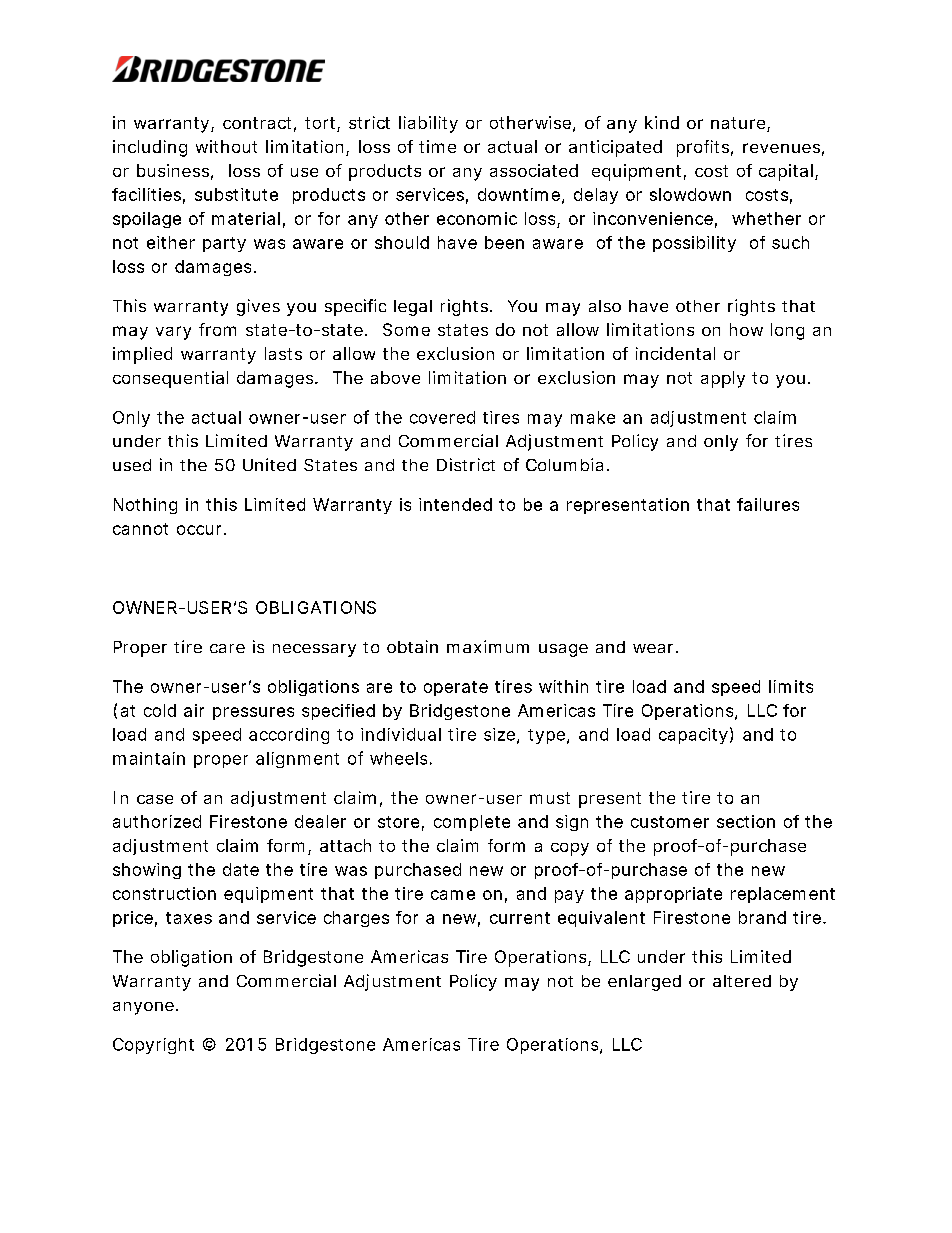 The height and width of the document is (1233, 952). What do you see at coordinates (226, 146) in the document?
I see `without` at bounding box center [226, 146].
